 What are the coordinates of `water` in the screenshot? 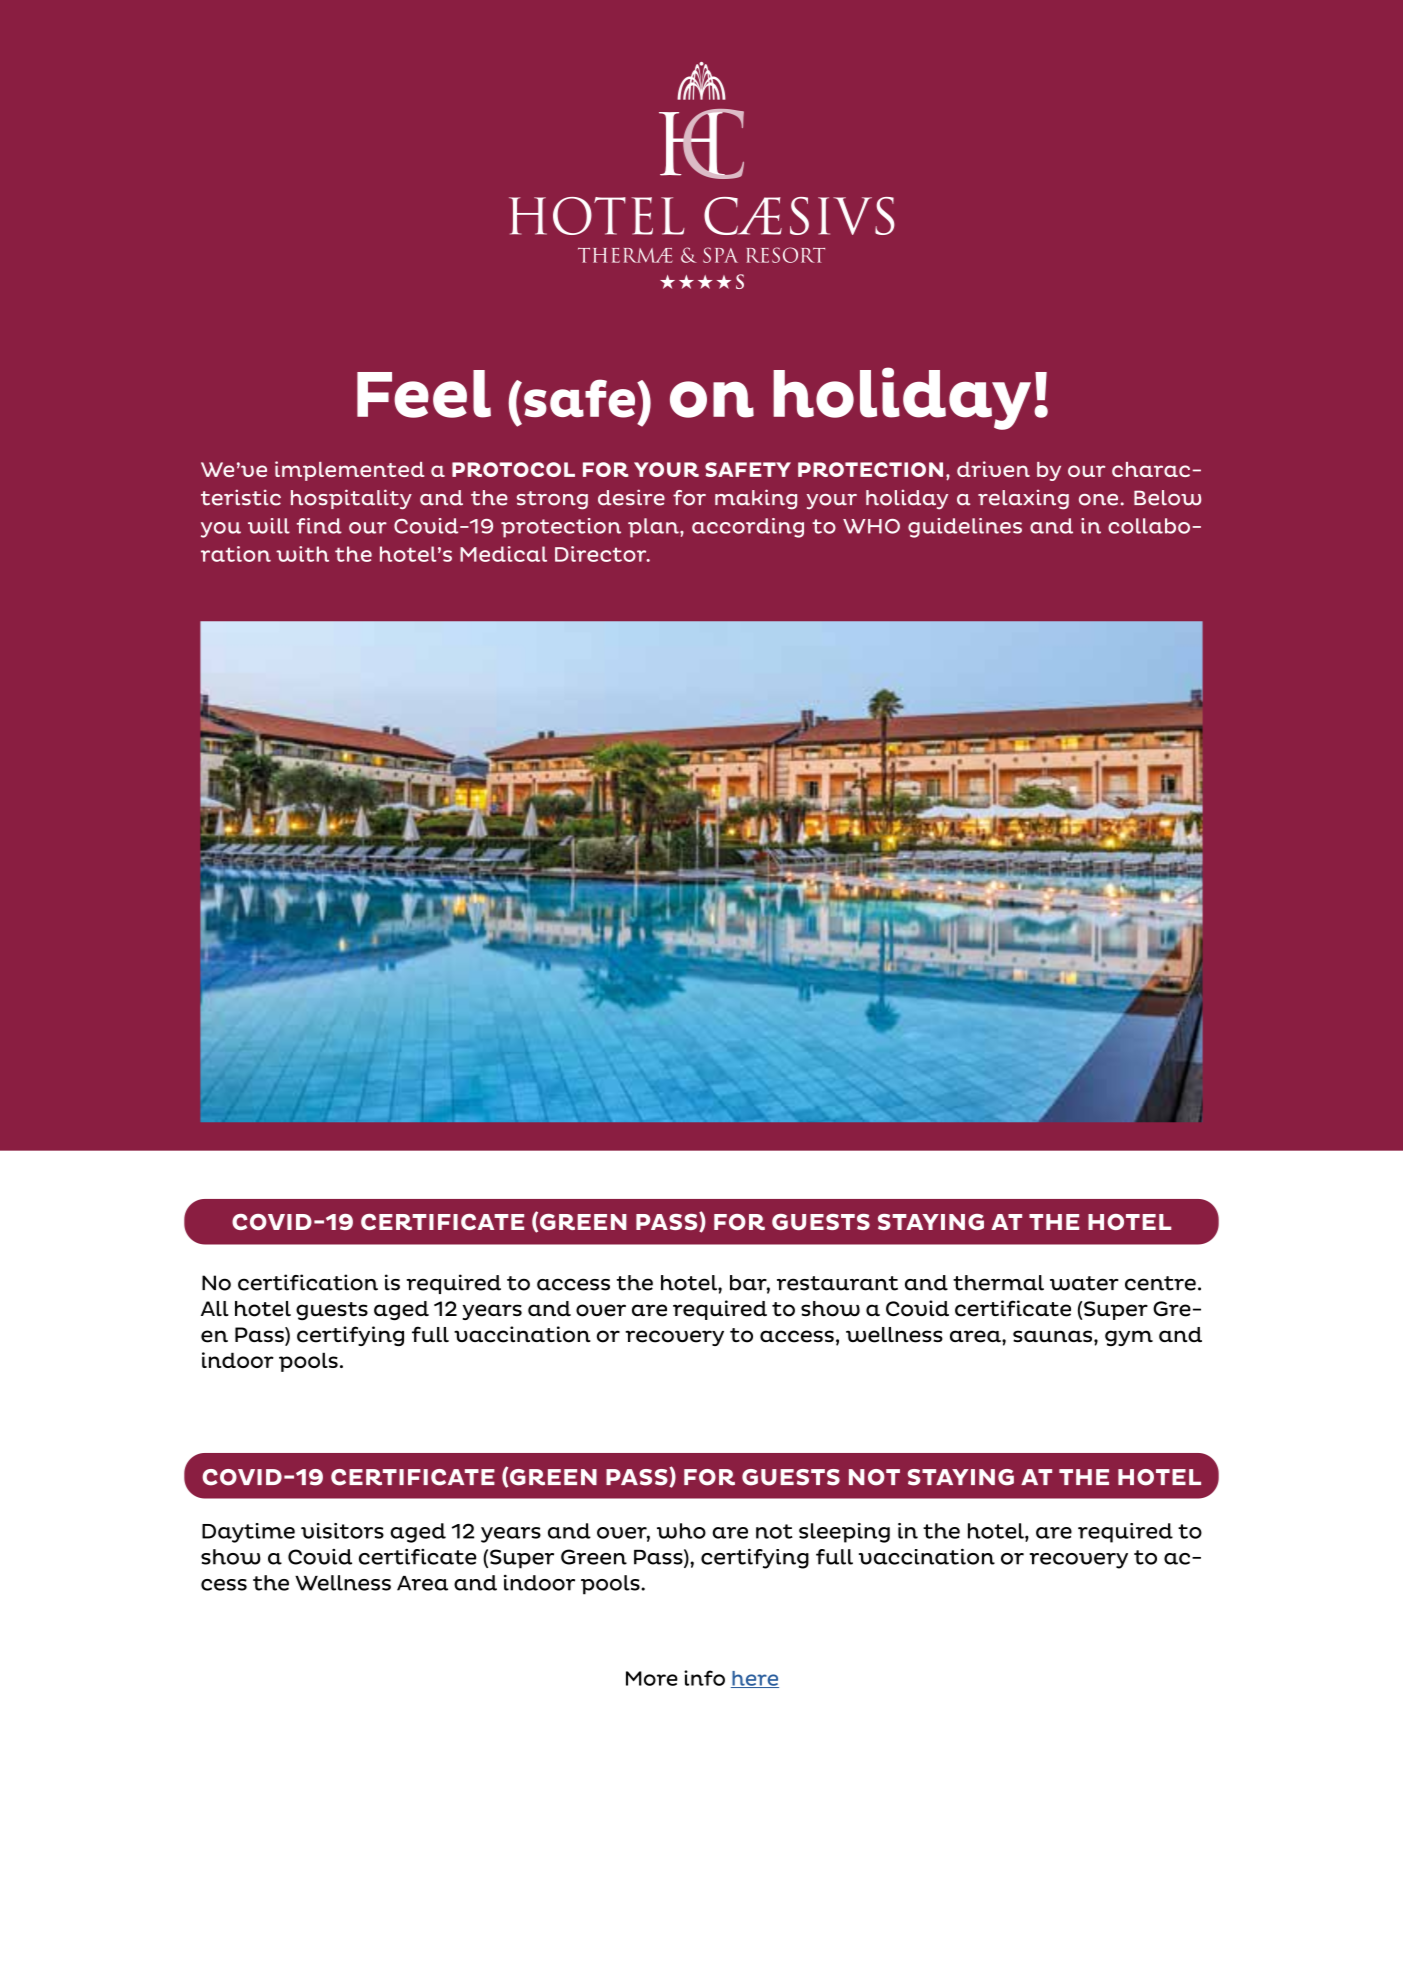 It's located at (1084, 1283).
